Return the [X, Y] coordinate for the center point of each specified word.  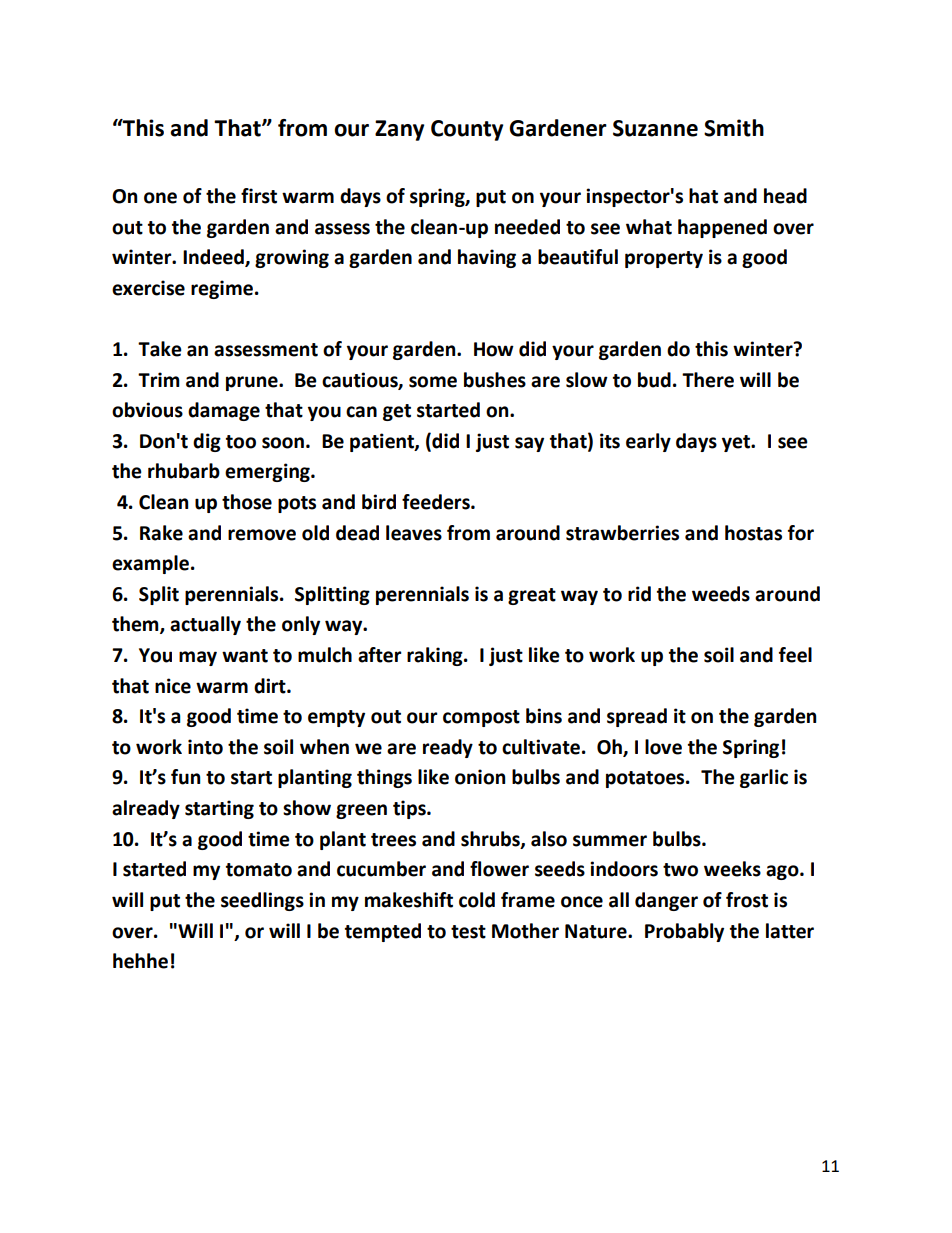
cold [477, 900]
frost [747, 900]
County [467, 130]
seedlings [262, 901]
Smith [734, 128]
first [259, 196]
